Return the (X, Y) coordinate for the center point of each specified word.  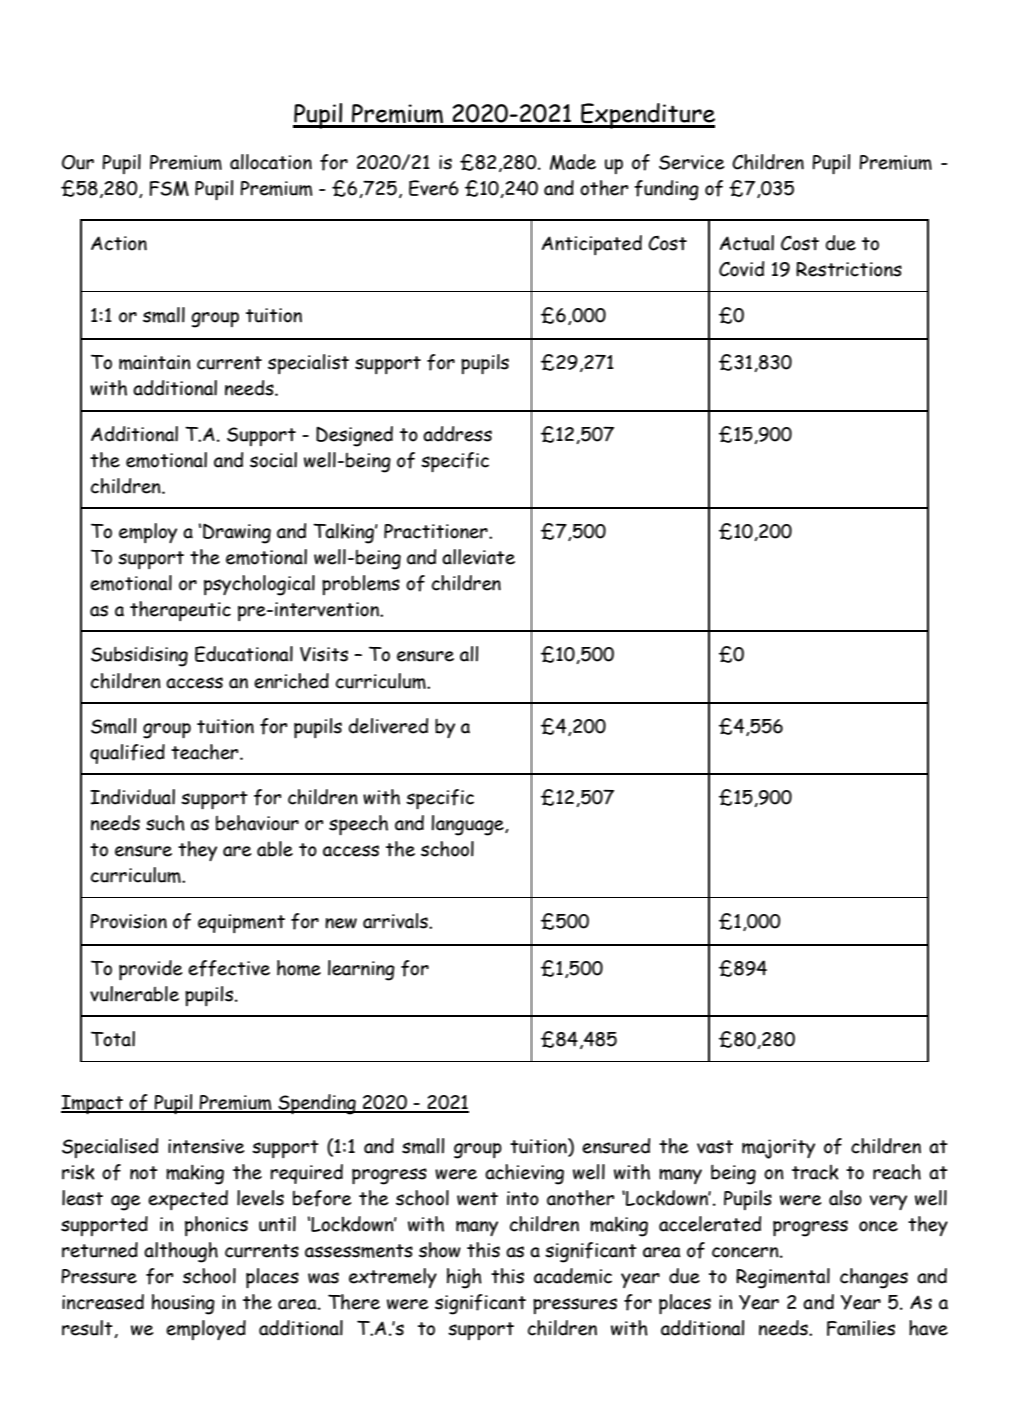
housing (183, 1304)
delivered (388, 726)
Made (573, 162)
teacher (206, 752)
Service (691, 162)
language (469, 825)
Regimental (783, 1278)
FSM (169, 188)
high (464, 1278)
